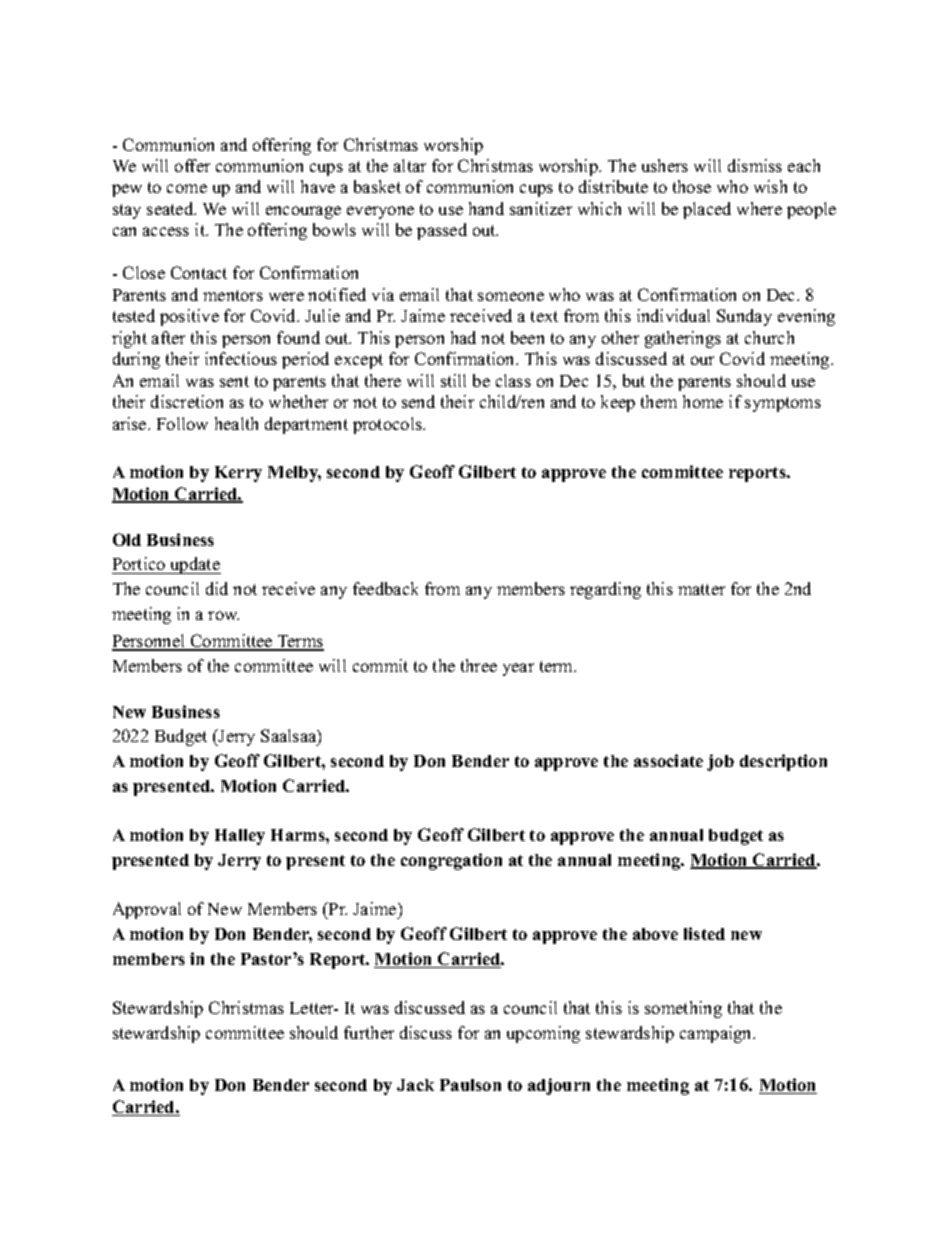 This screenshot has width=952, height=1233. What do you see at coordinates (187, 188) in the screenshot?
I see `come` at bounding box center [187, 188].
